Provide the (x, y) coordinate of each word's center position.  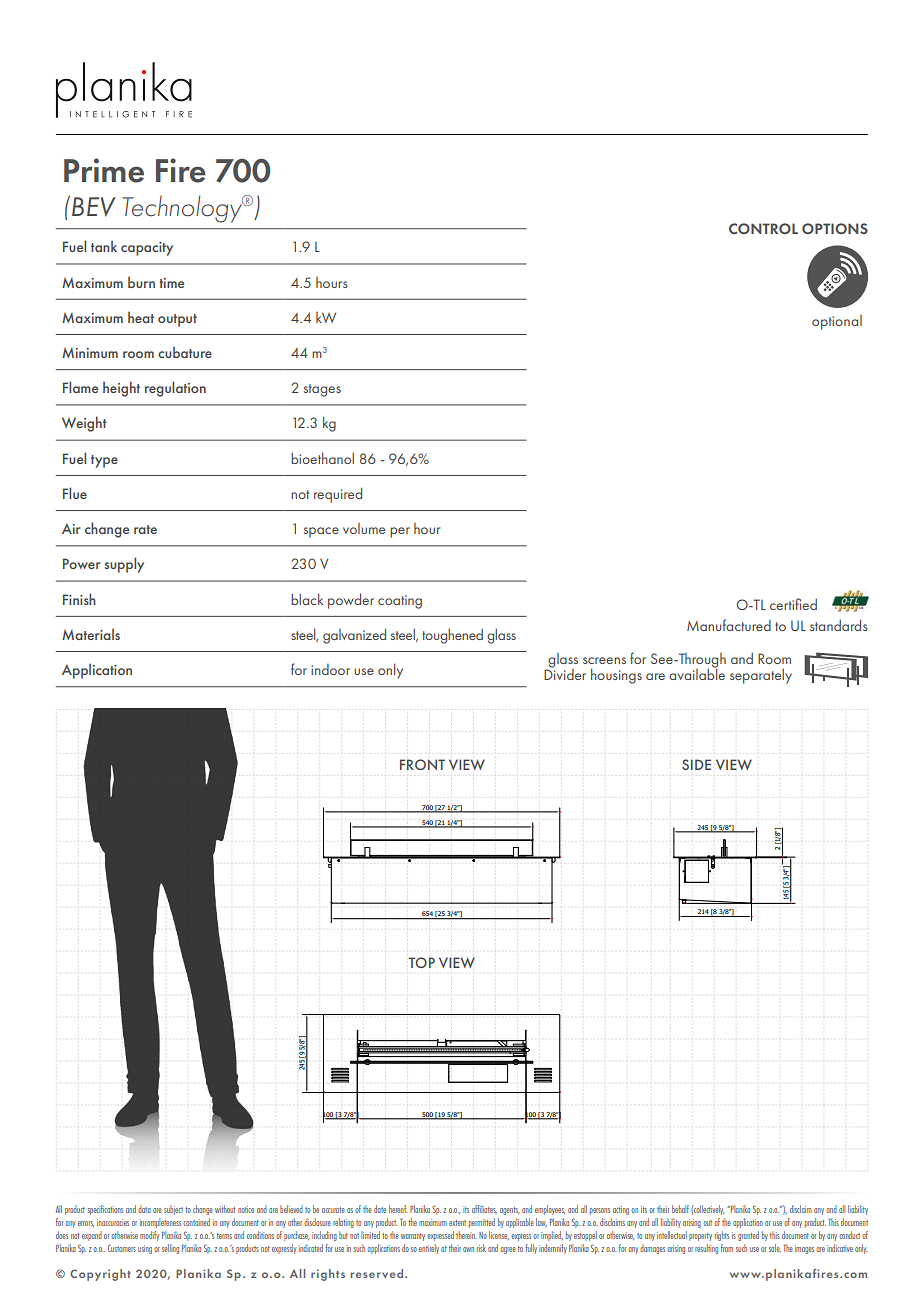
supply (124, 565)
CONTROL (763, 228)
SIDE (696, 764)
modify (150, 1236)
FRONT (422, 764)
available (697, 673)
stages (322, 390)
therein (466, 1235)
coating (400, 602)
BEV (94, 207)
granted (748, 1236)
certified (793, 604)
